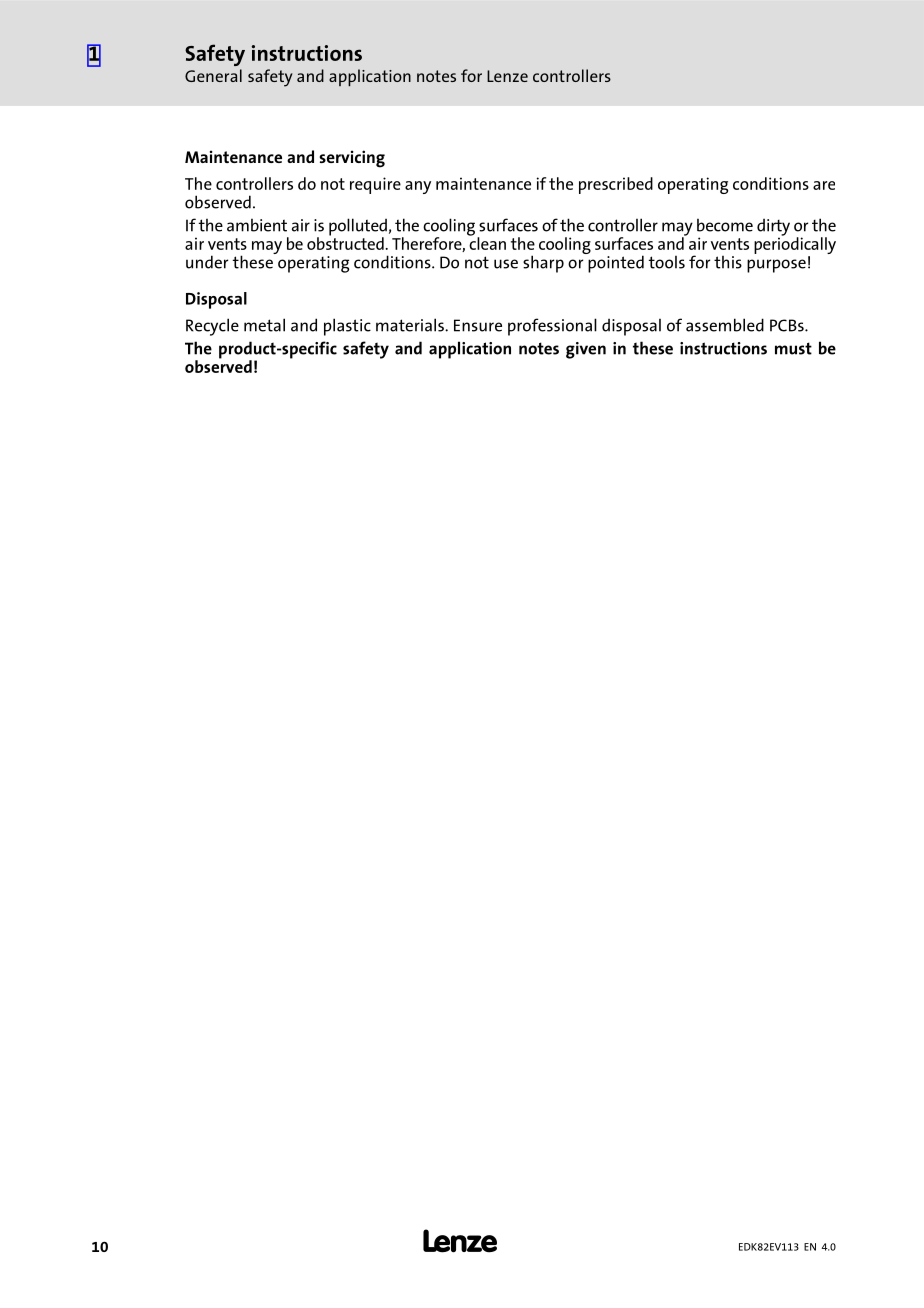  Describe the element at coordinates (264, 325) in the page. I see `metal` at that location.
